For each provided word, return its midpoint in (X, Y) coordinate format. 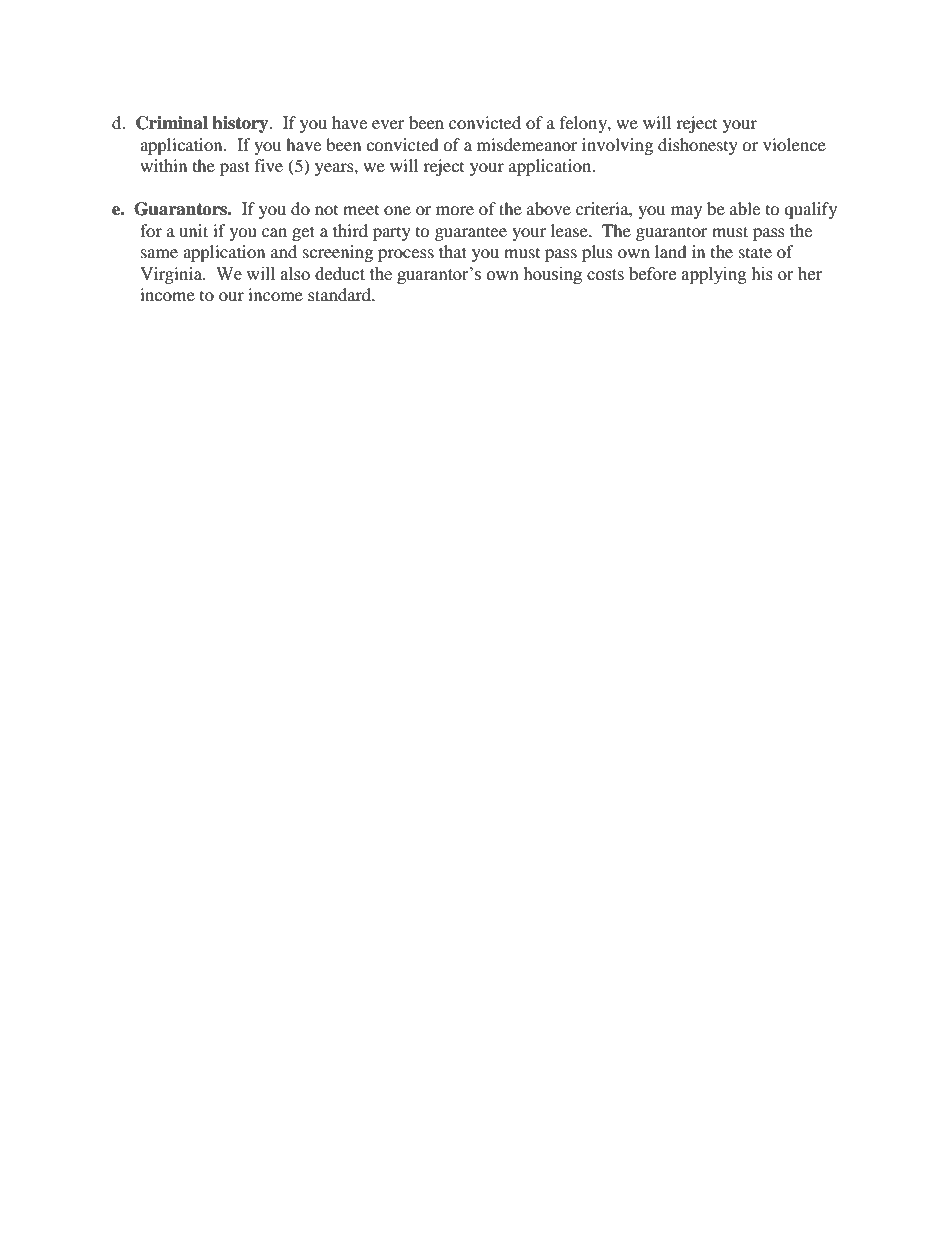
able (745, 208)
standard (340, 294)
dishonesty (698, 146)
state (755, 252)
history (241, 124)
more (455, 210)
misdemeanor (527, 144)
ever (388, 124)
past (235, 168)
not (326, 210)
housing (552, 275)
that (453, 251)
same (159, 253)
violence (794, 144)
